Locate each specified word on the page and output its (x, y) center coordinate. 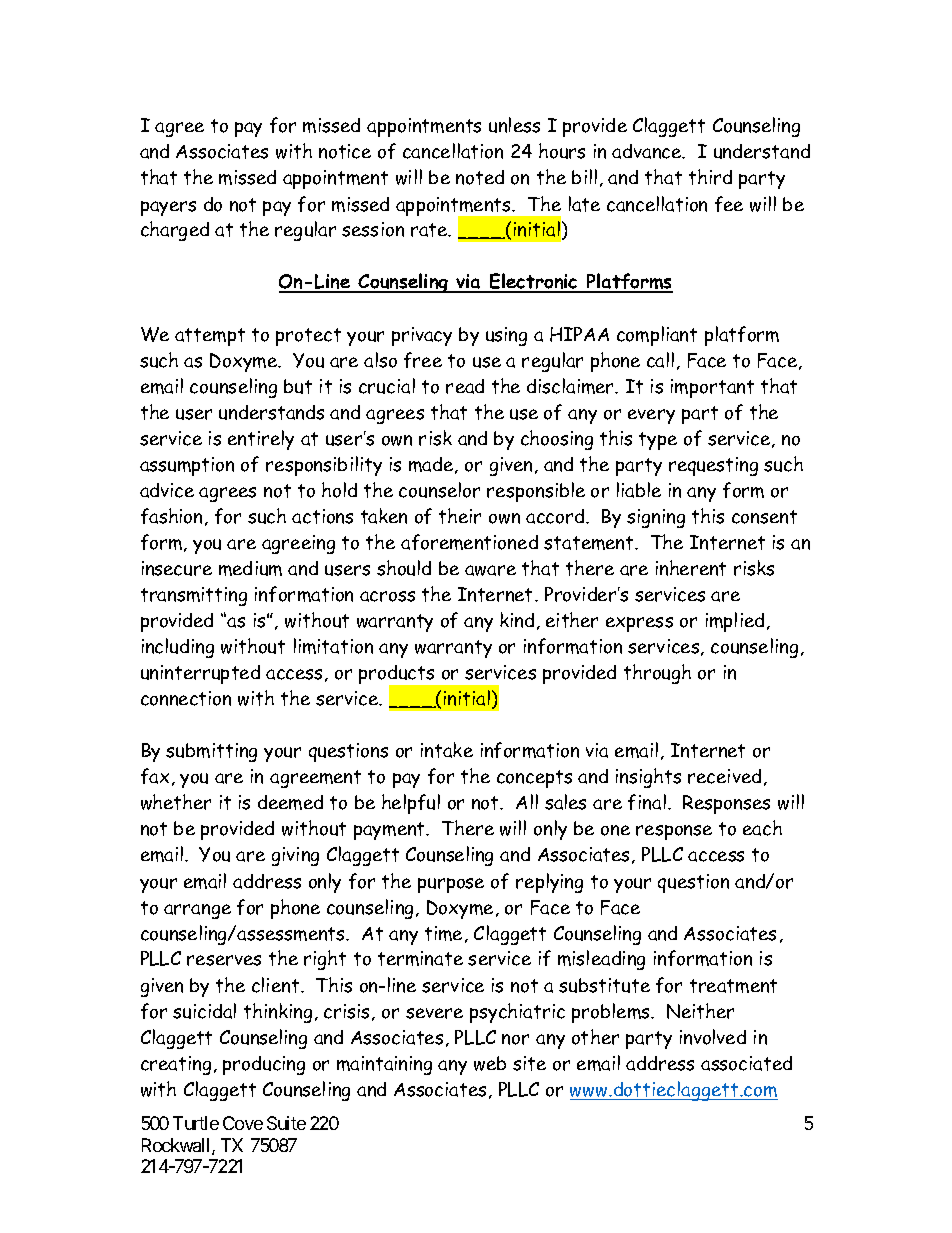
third (710, 177)
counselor (439, 490)
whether (176, 802)
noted (480, 177)
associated (746, 1063)
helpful (411, 804)
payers (168, 208)
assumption (187, 466)
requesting (713, 466)
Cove (243, 1123)
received (724, 776)
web (490, 1063)
